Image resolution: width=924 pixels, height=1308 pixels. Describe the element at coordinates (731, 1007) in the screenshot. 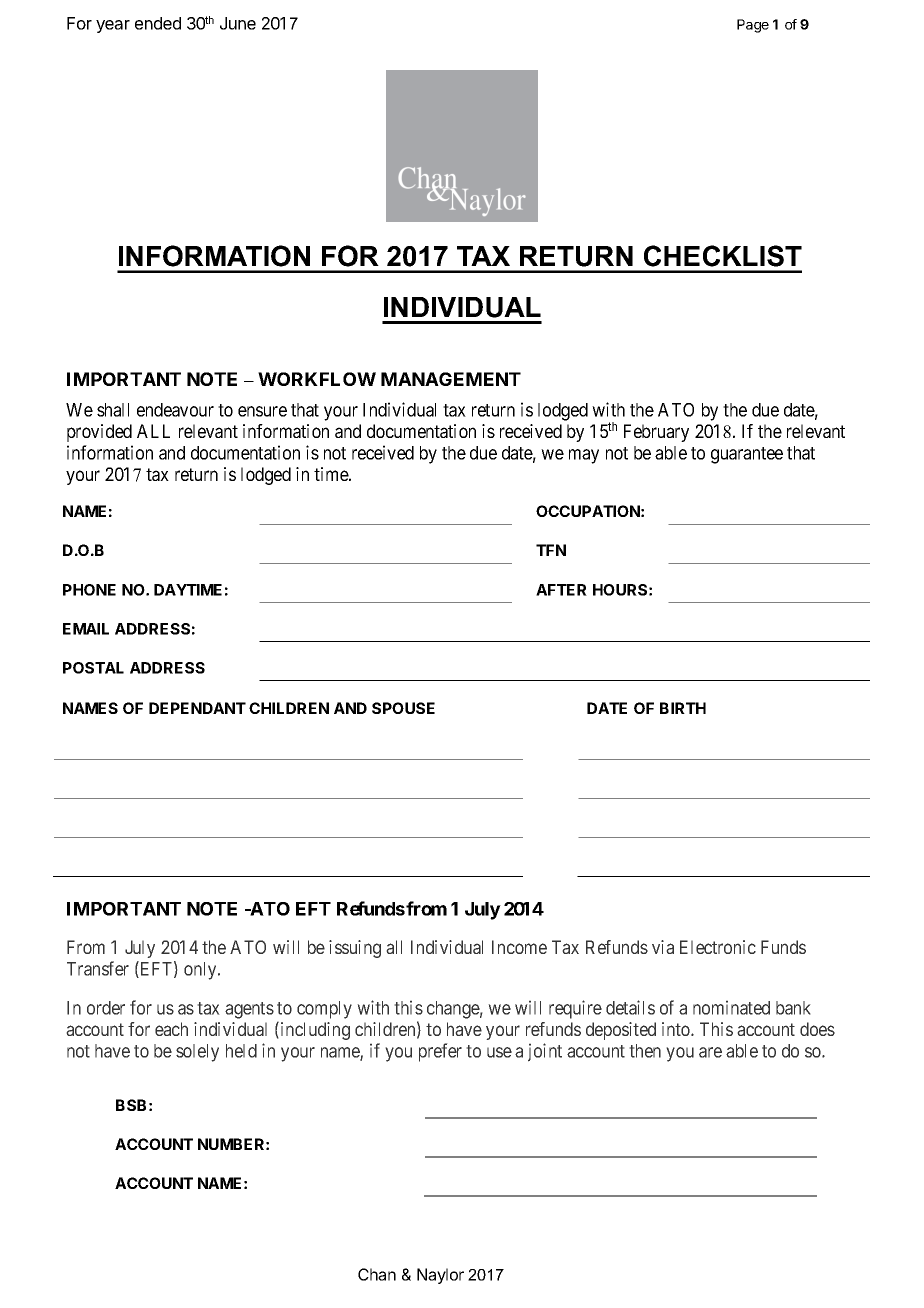

I see `nominated` at that location.
